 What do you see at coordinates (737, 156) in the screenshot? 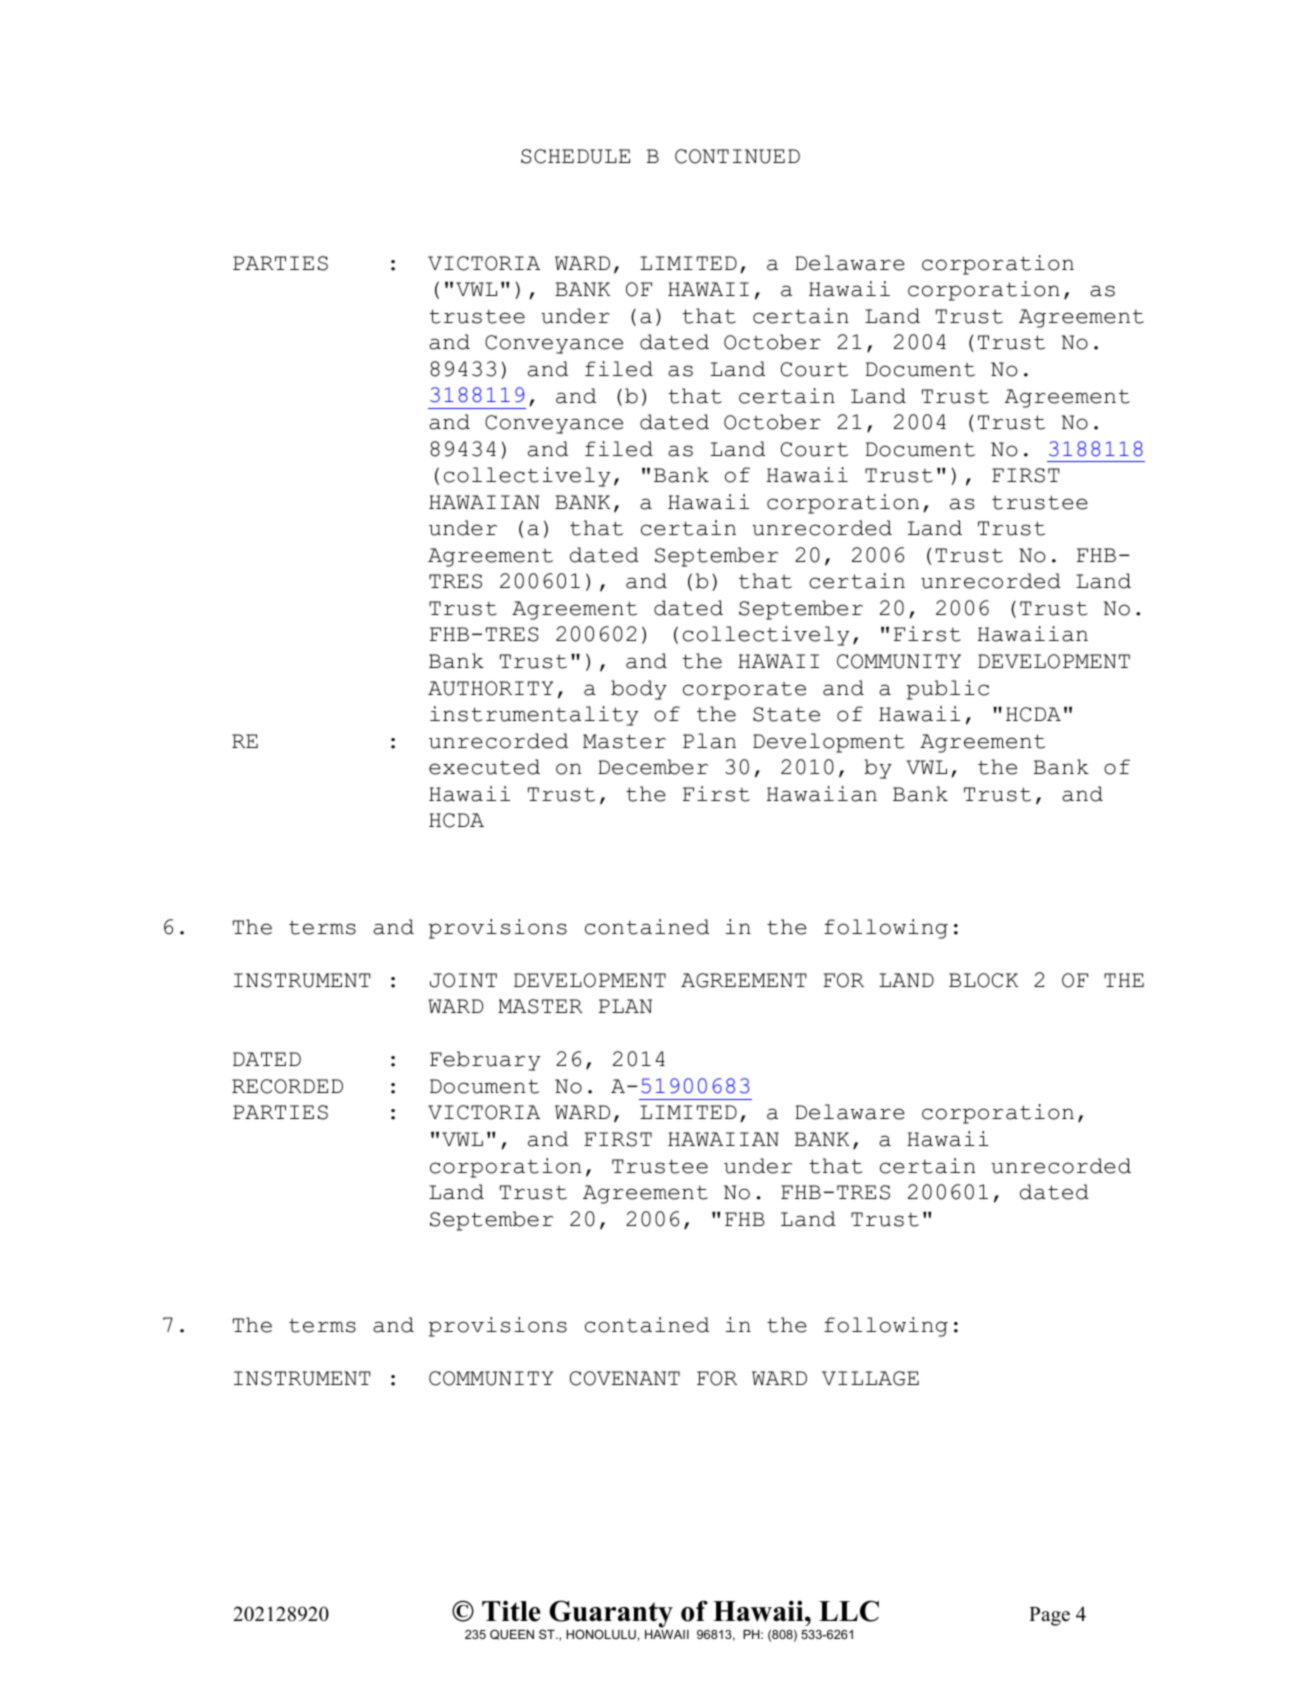
I see `CONTINUED` at bounding box center [737, 156].
